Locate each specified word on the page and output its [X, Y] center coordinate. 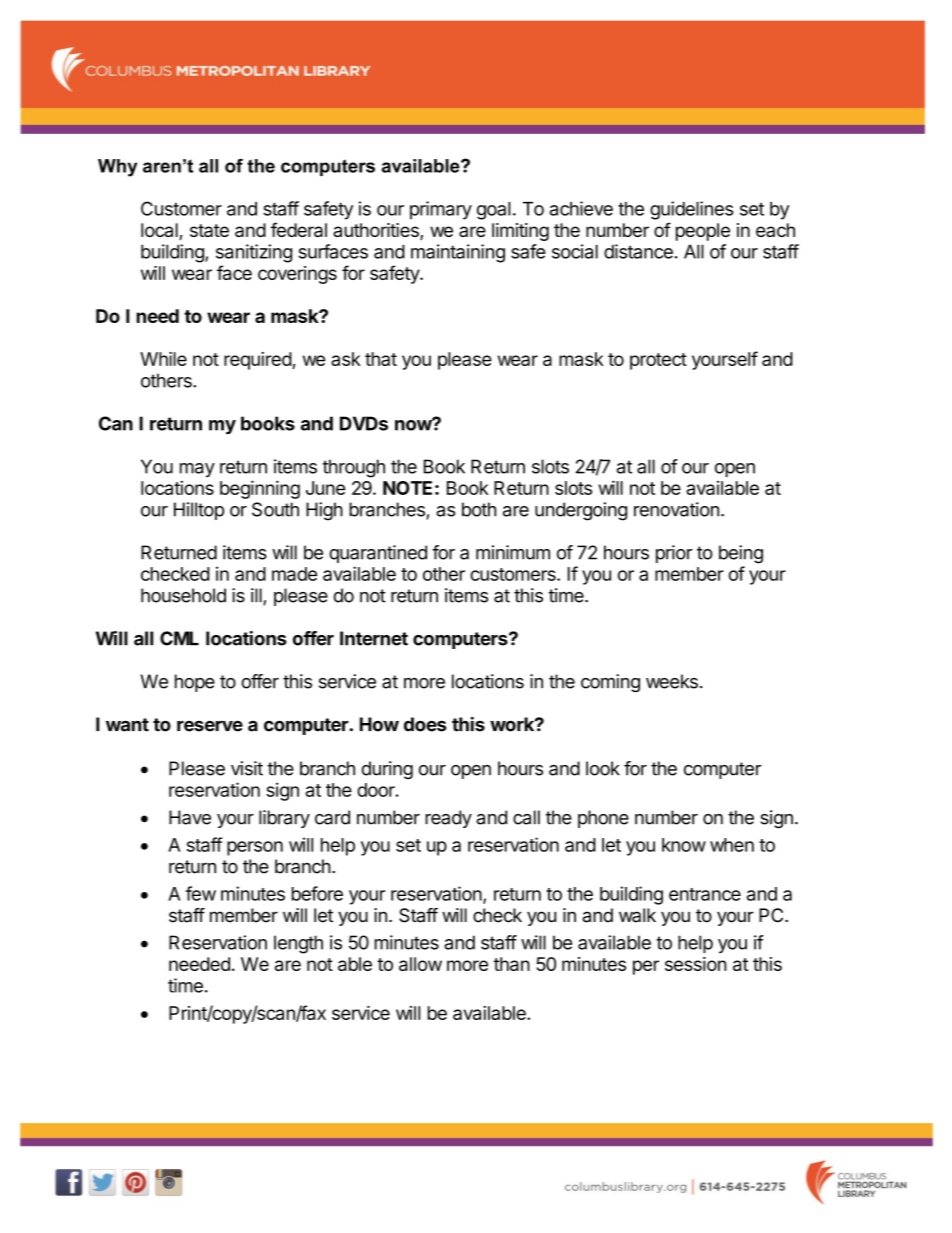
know [684, 845]
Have [190, 817]
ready [448, 819]
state [209, 230]
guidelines [692, 210]
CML [179, 638]
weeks [672, 681]
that [381, 359]
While [163, 359]
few [200, 893]
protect [658, 361]
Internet [374, 638]
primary [441, 210]
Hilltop [199, 511]
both [479, 509]
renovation [676, 509]
